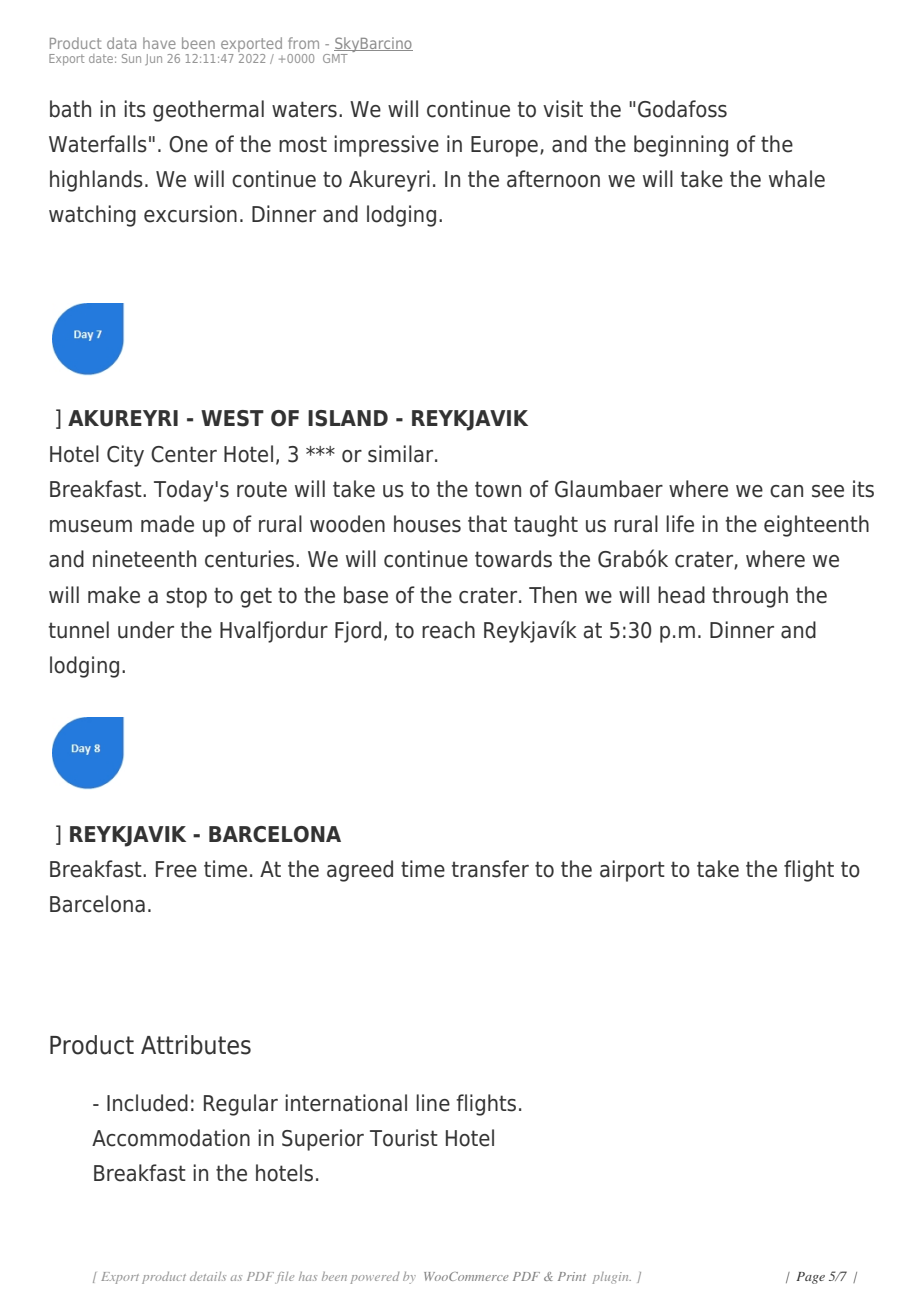  I want to click on airport, so click(632, 871).
